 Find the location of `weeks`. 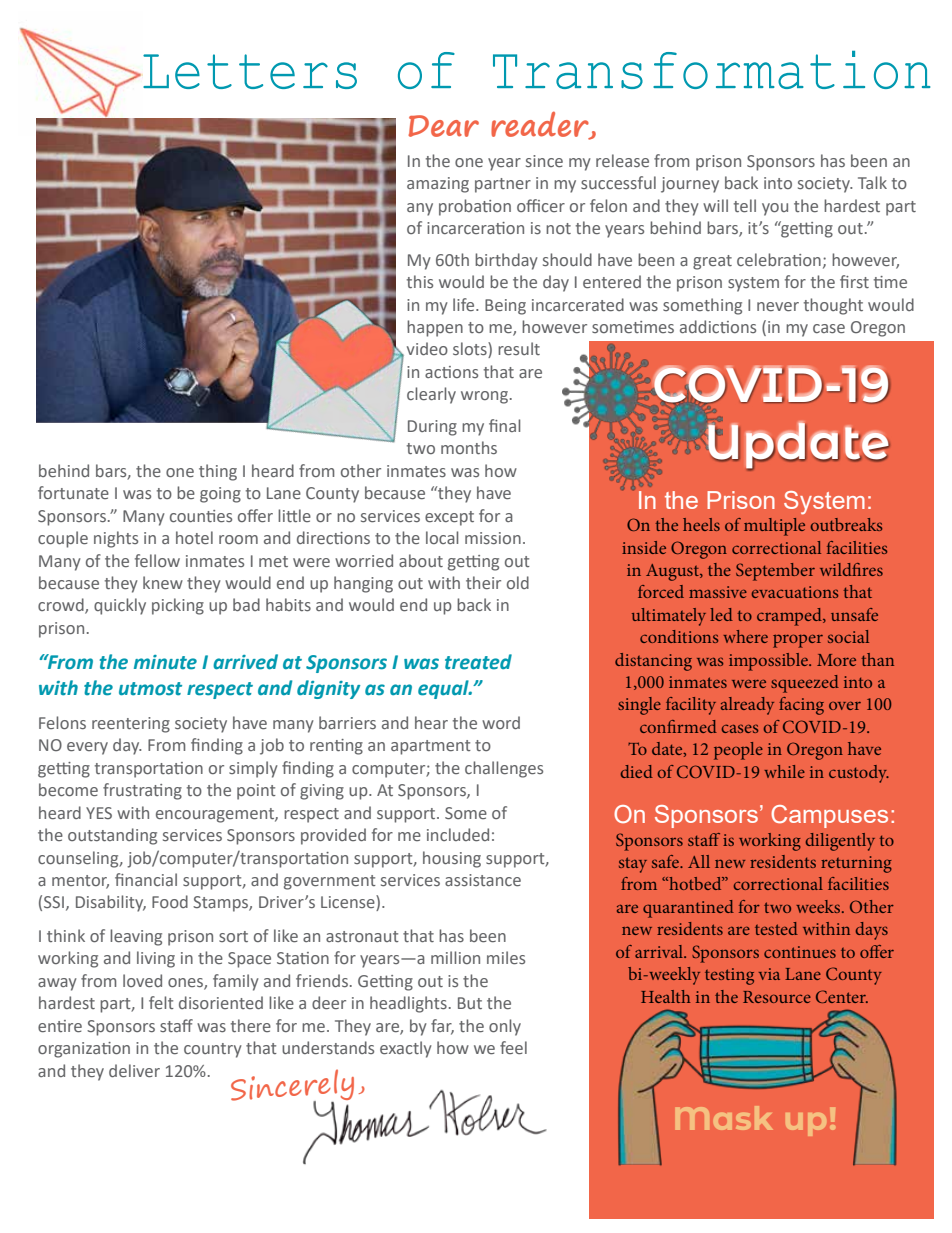

weeks is located at coordinates (819, 906).
